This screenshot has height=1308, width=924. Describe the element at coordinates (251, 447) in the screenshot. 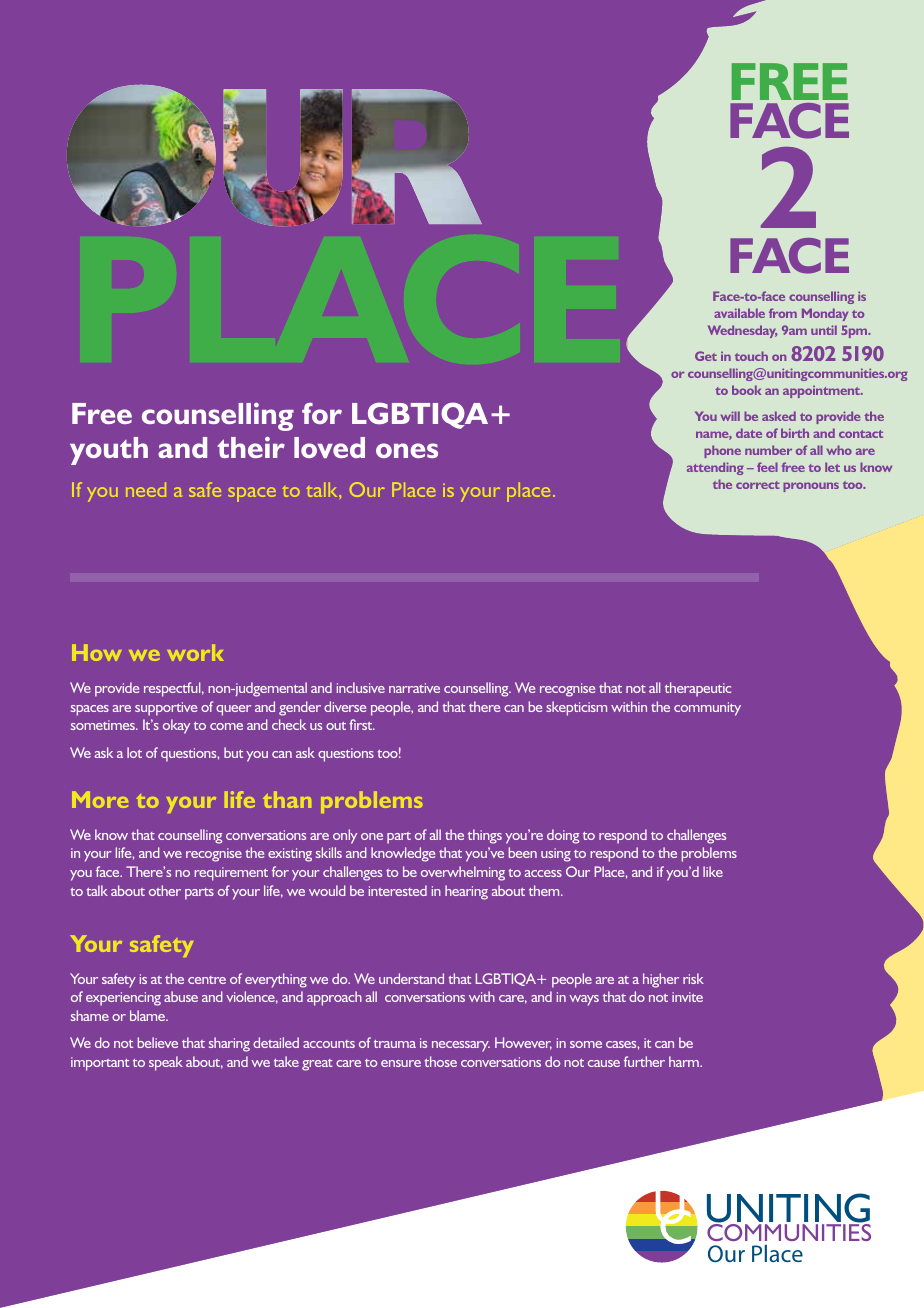

I see `their` at that location.
